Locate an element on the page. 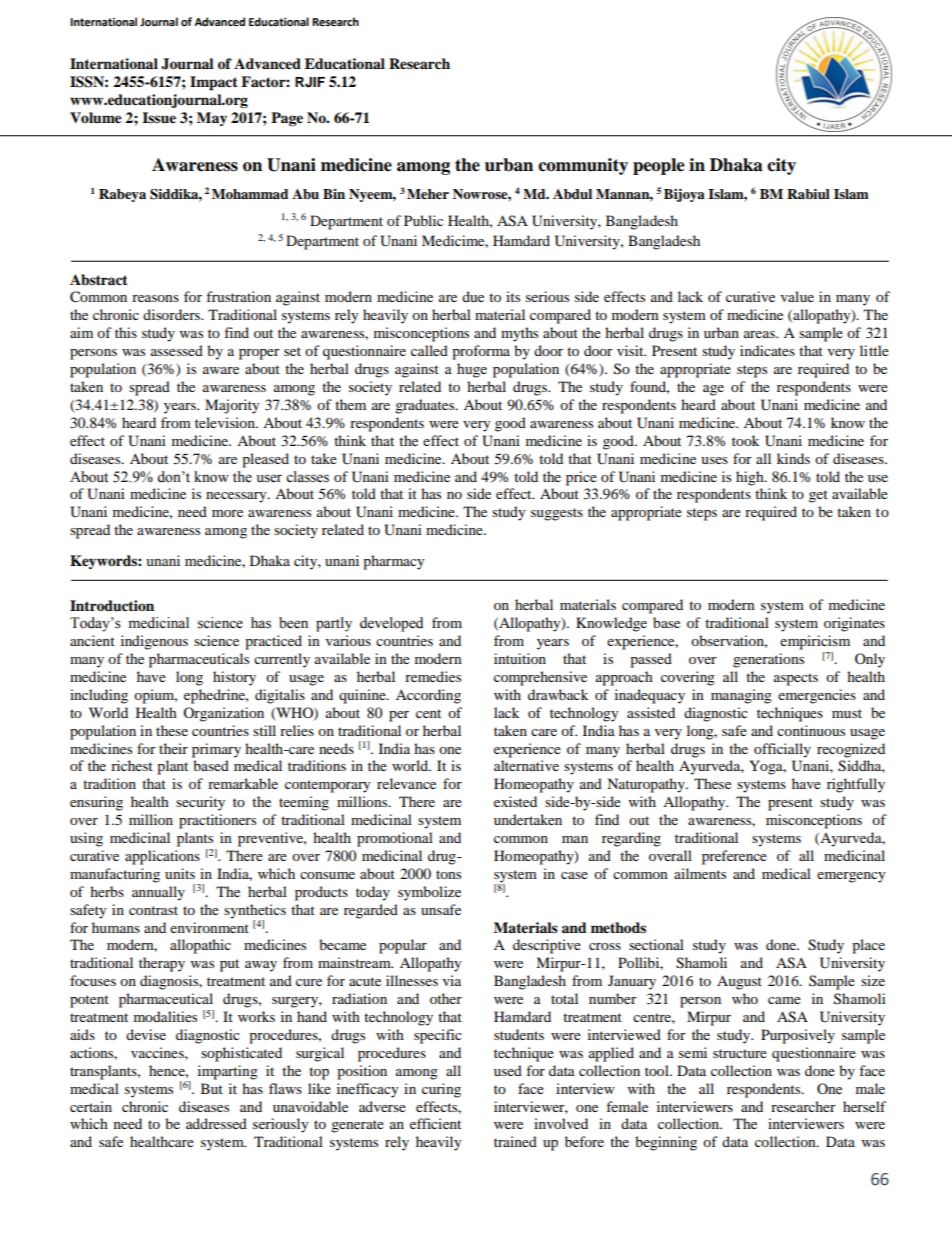 This page has width=952, height=1233. Issue is located at coordinates (159, 118).
